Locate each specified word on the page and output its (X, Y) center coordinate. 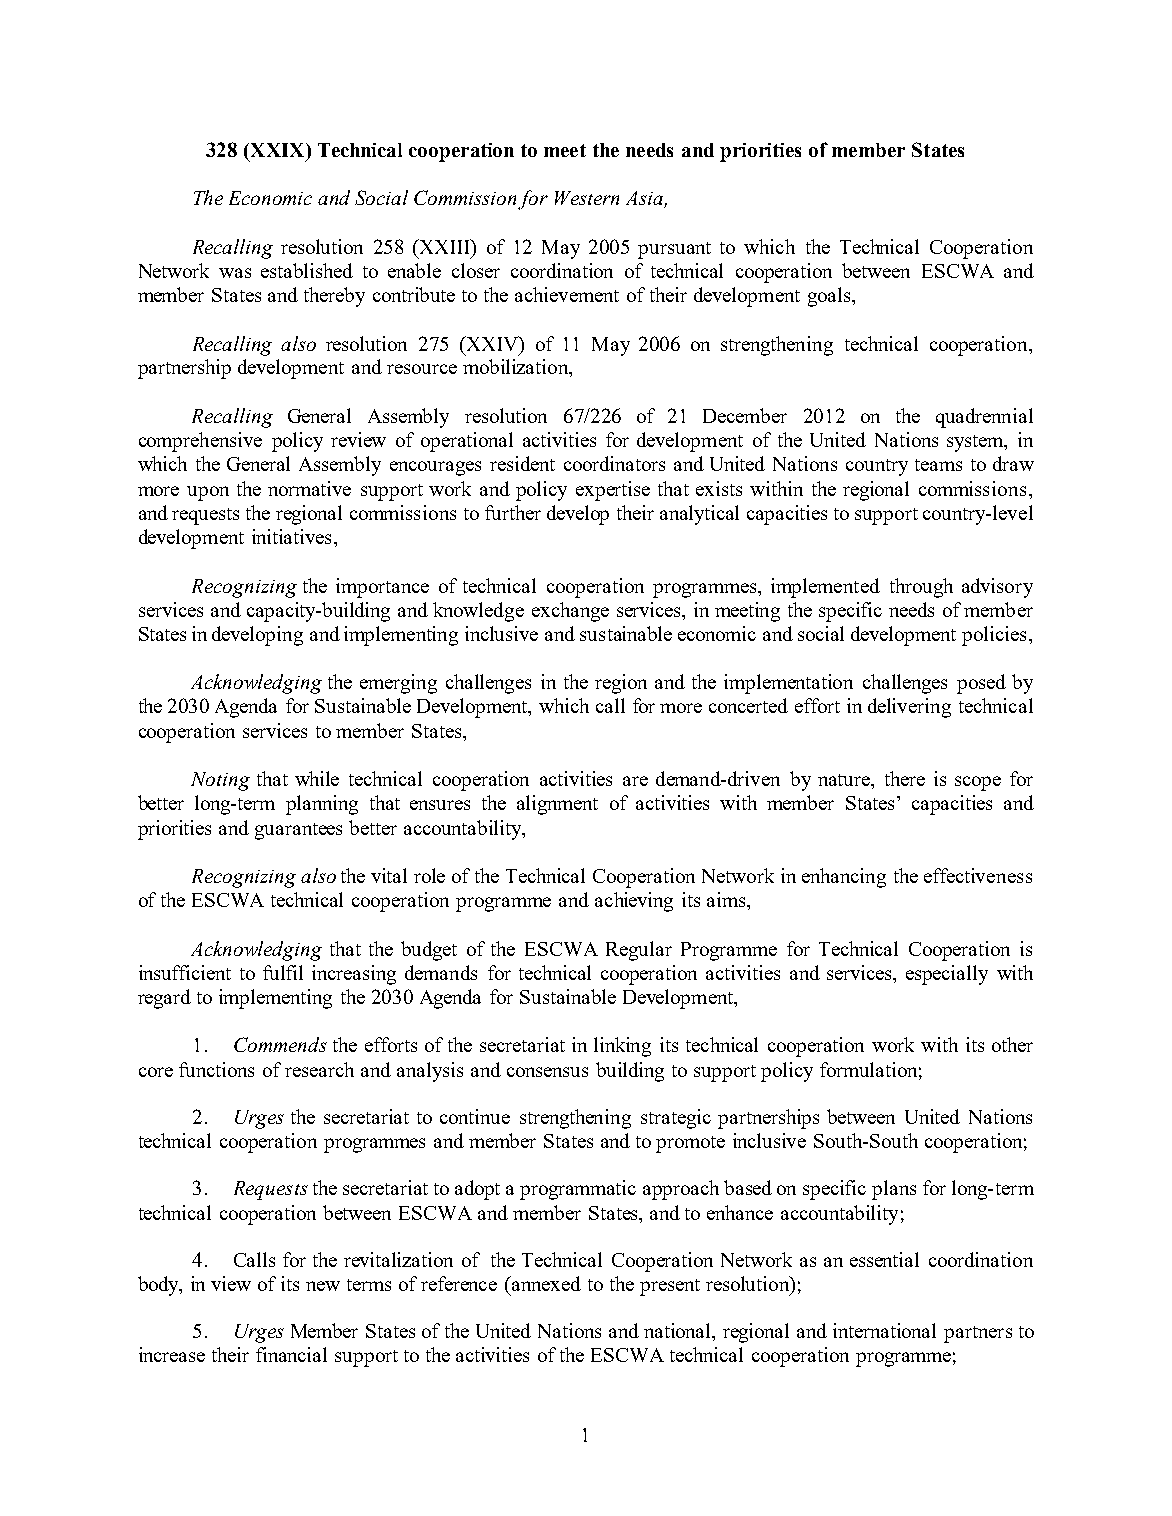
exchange (570, 612)
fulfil (283, 972)
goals (830, 297)
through (921, 588)
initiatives (291, 536)
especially (947, 975)
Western (587, 198)
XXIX (277, 150)
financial (291, 1354)
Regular (639, 951)
